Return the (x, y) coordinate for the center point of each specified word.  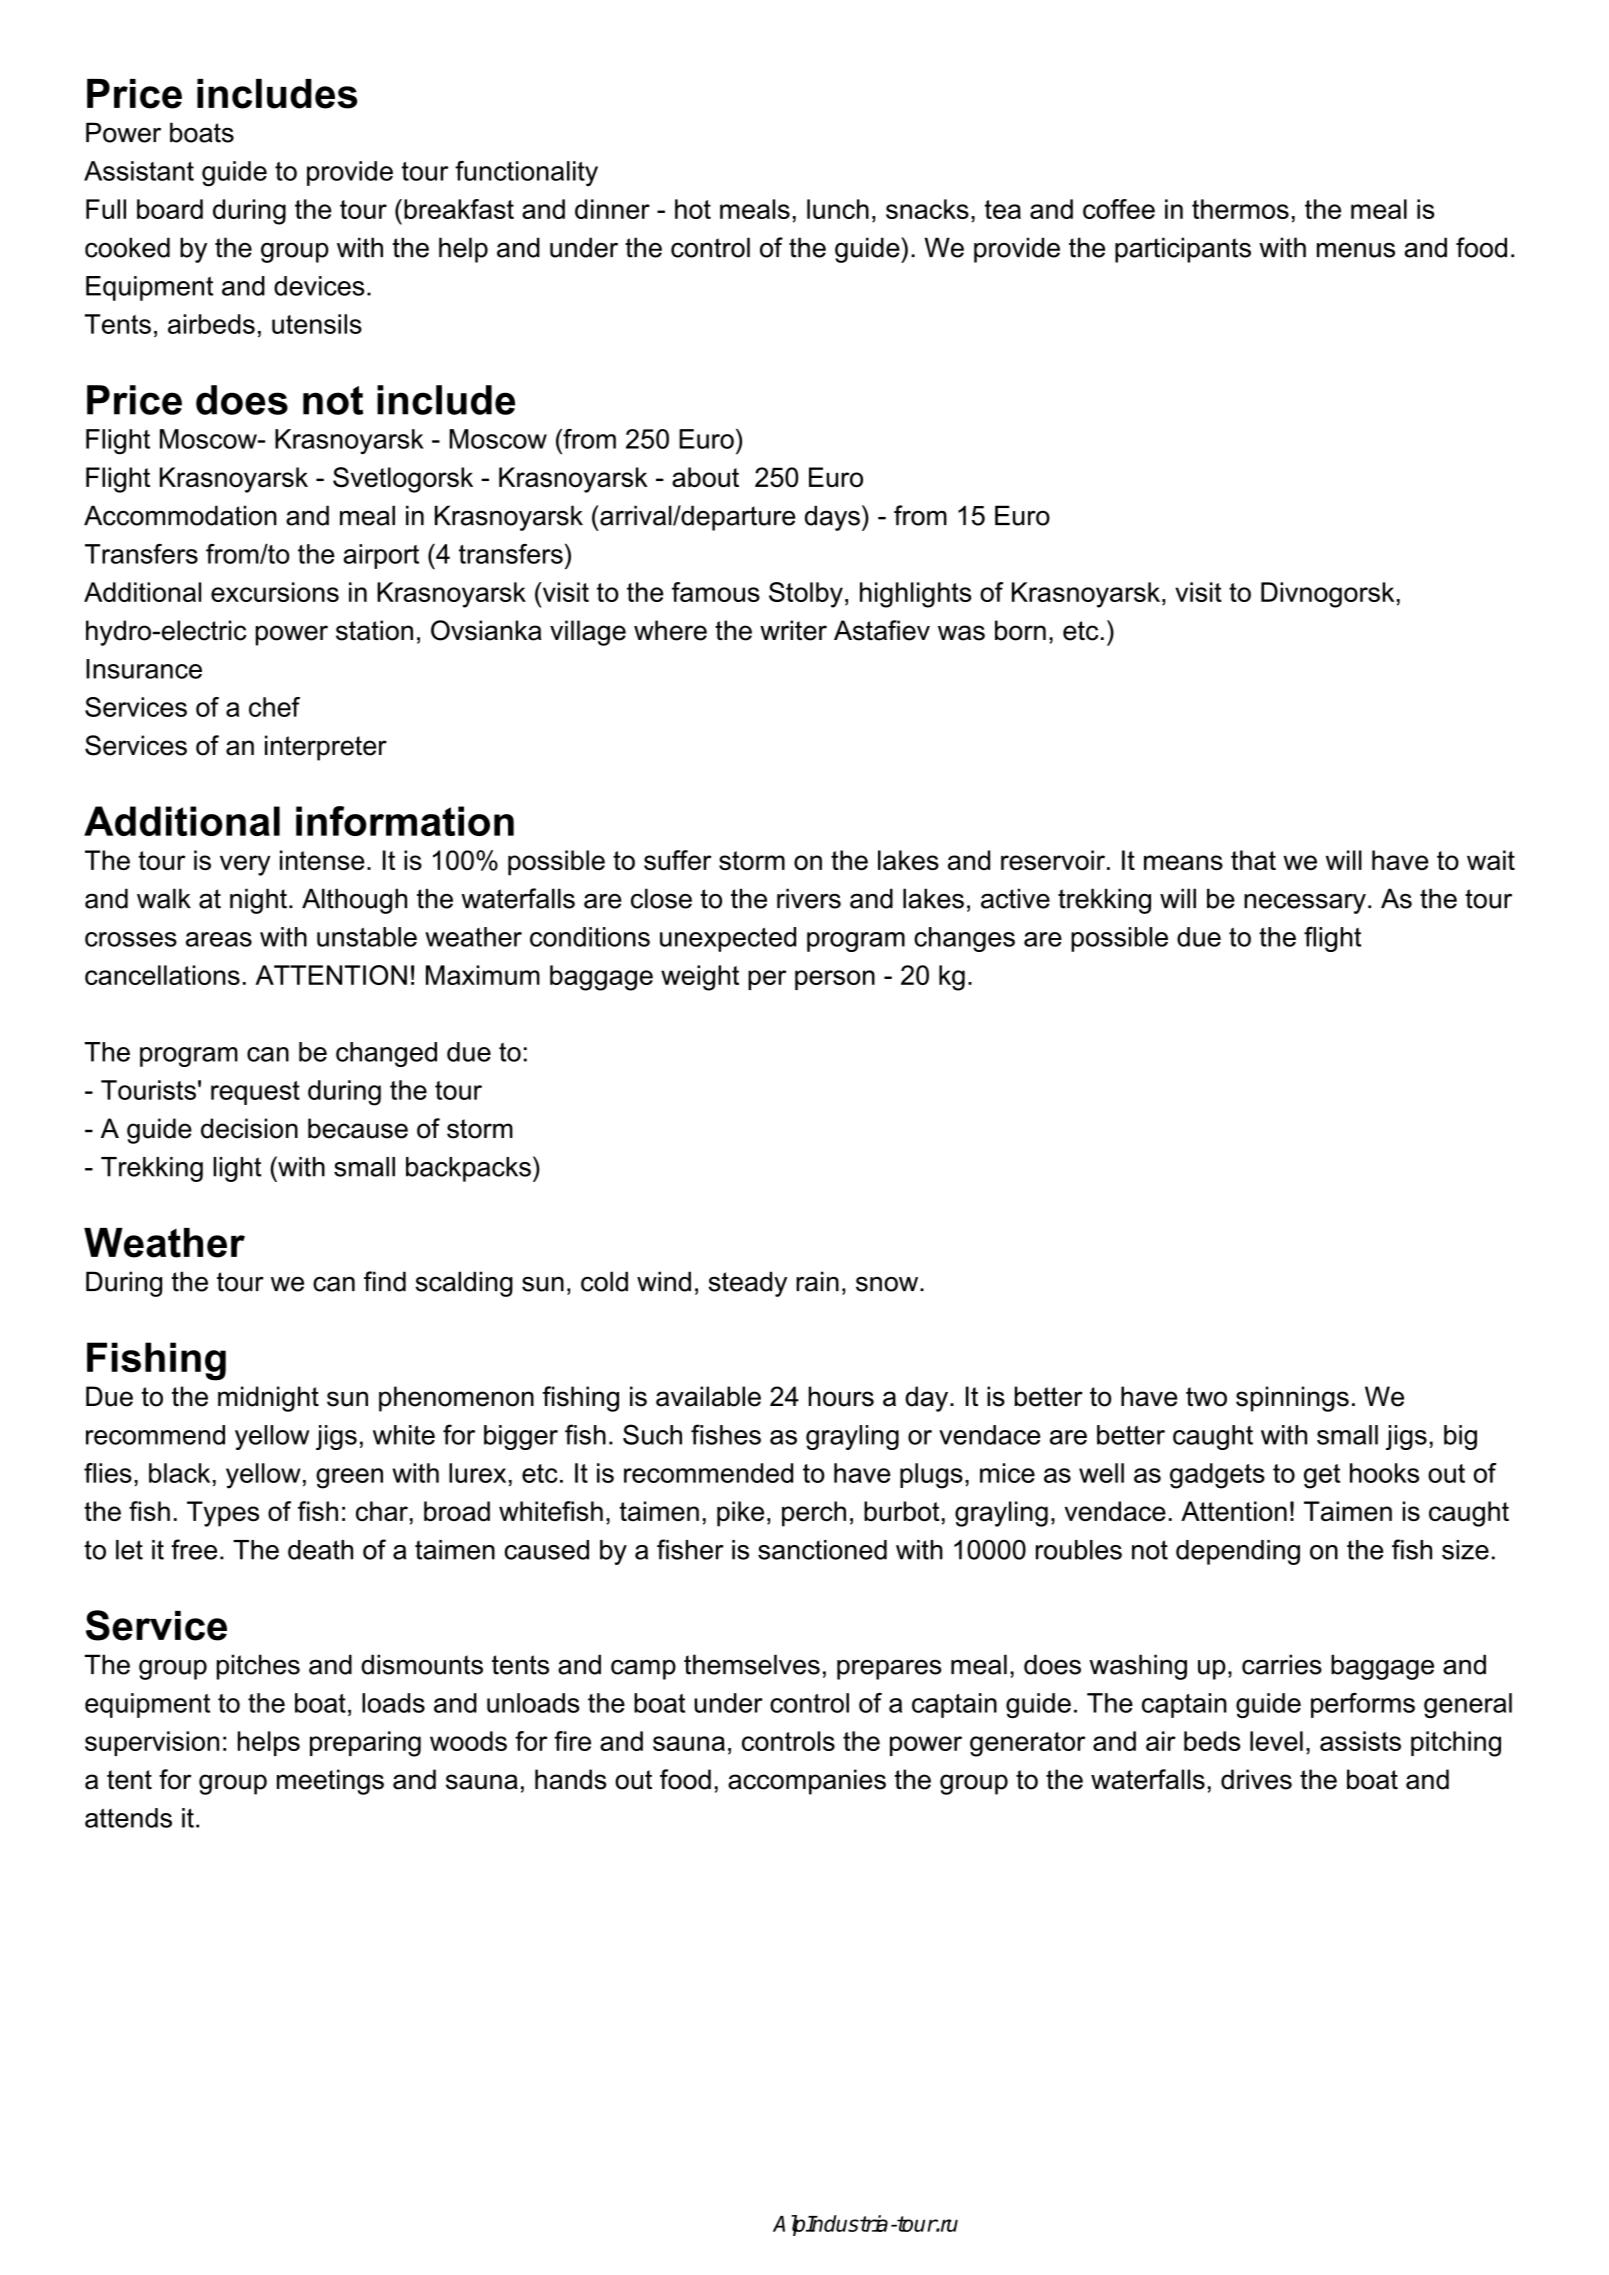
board (170, 209)
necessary (1305, 904)
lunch (838, 209)
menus (1356, 250)
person (835, 980)
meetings (330, 1782)
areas (219, 939)
